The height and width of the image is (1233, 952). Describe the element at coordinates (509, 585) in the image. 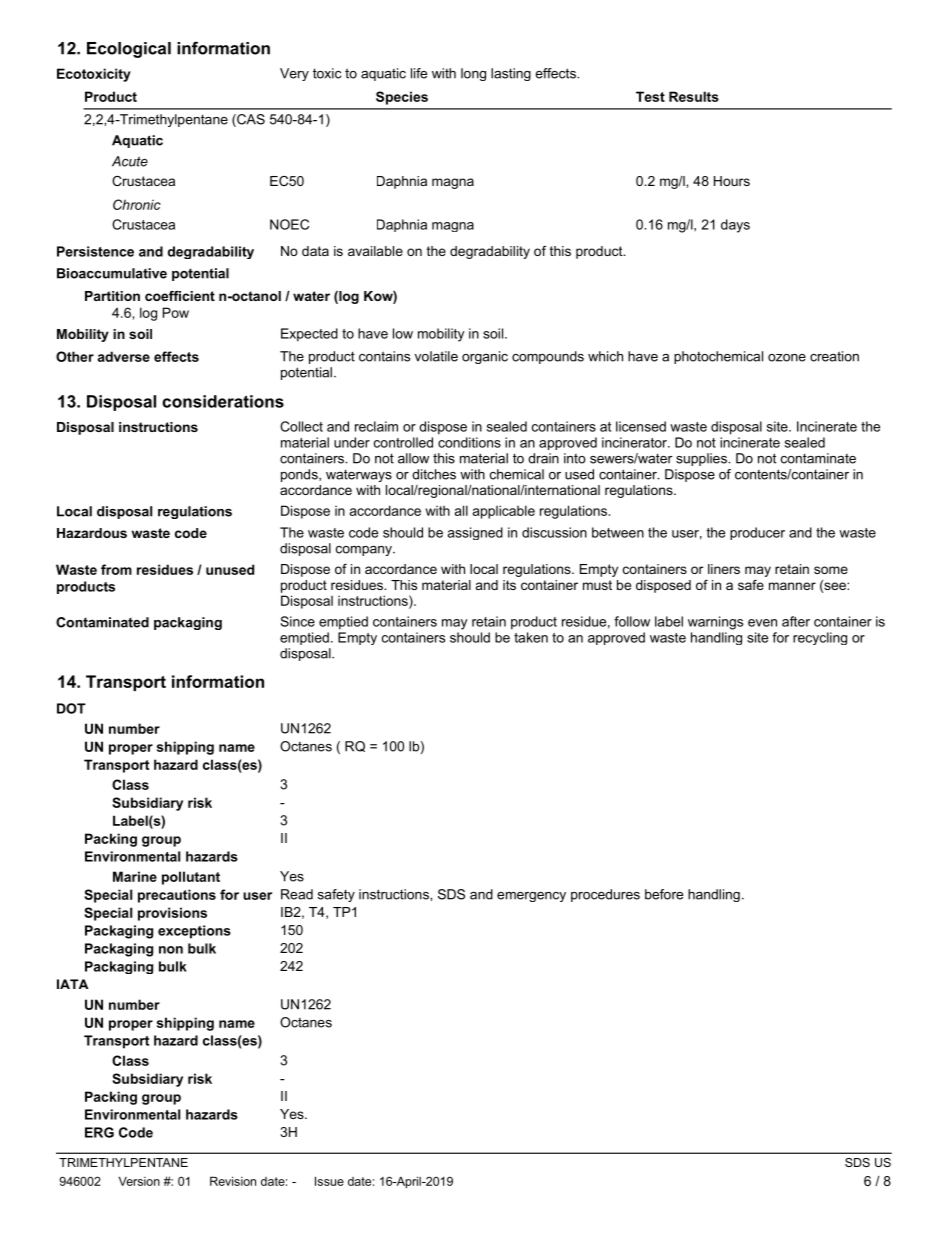

I see `its` at that location.
